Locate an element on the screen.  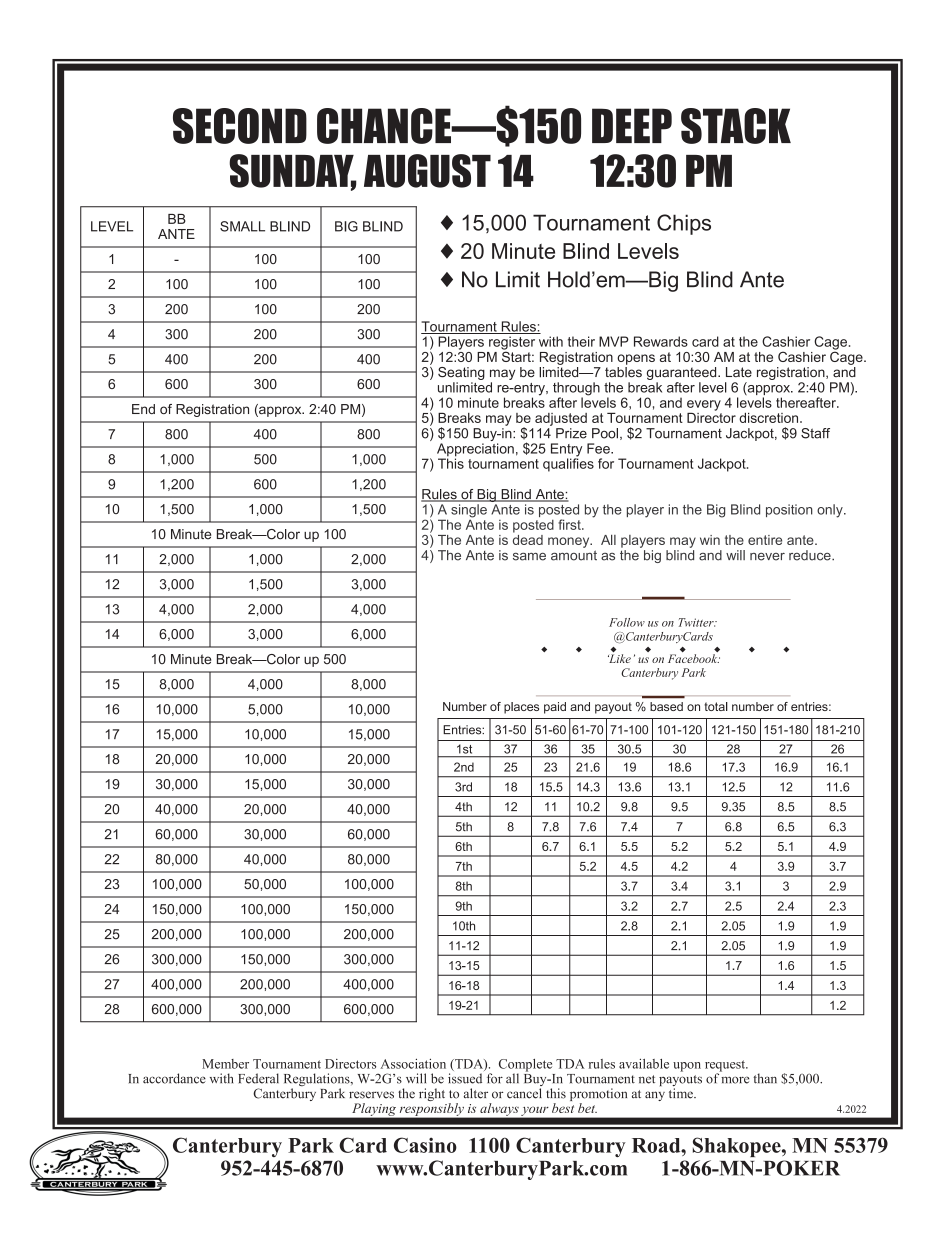
Late is located at coordinates (739, 372).
